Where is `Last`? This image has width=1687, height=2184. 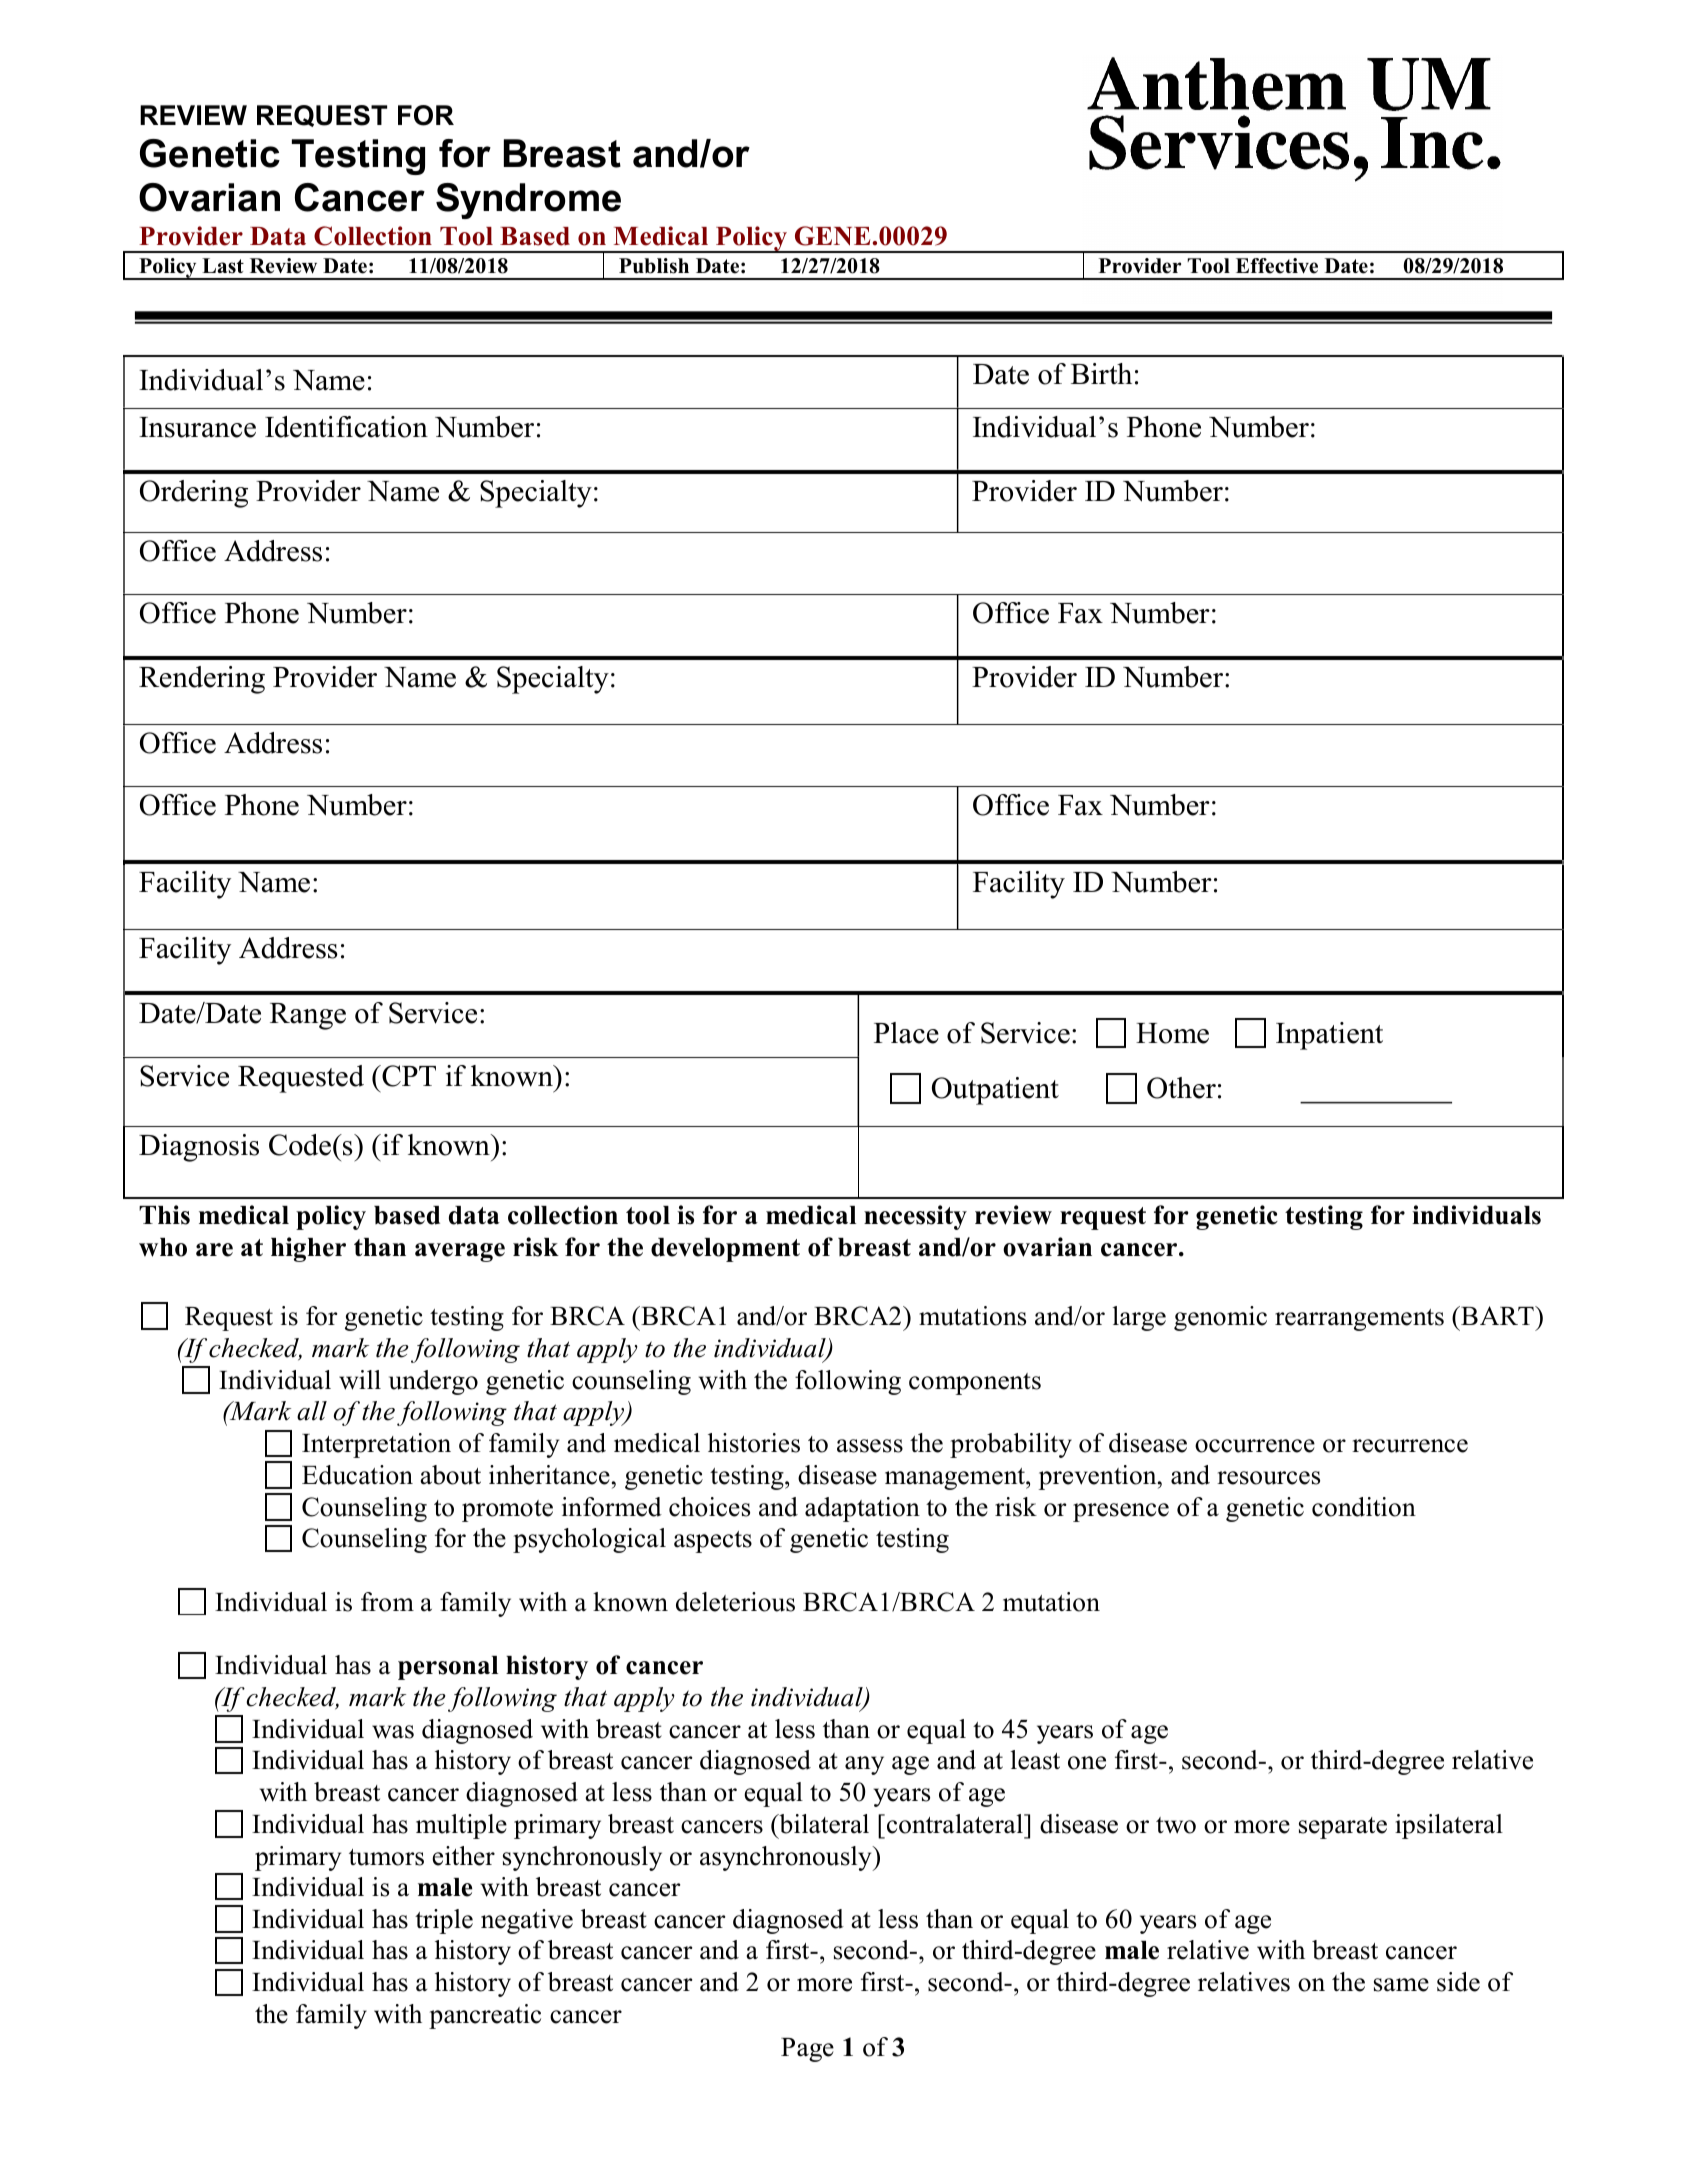
Last is located at coordinates (223, 266).
